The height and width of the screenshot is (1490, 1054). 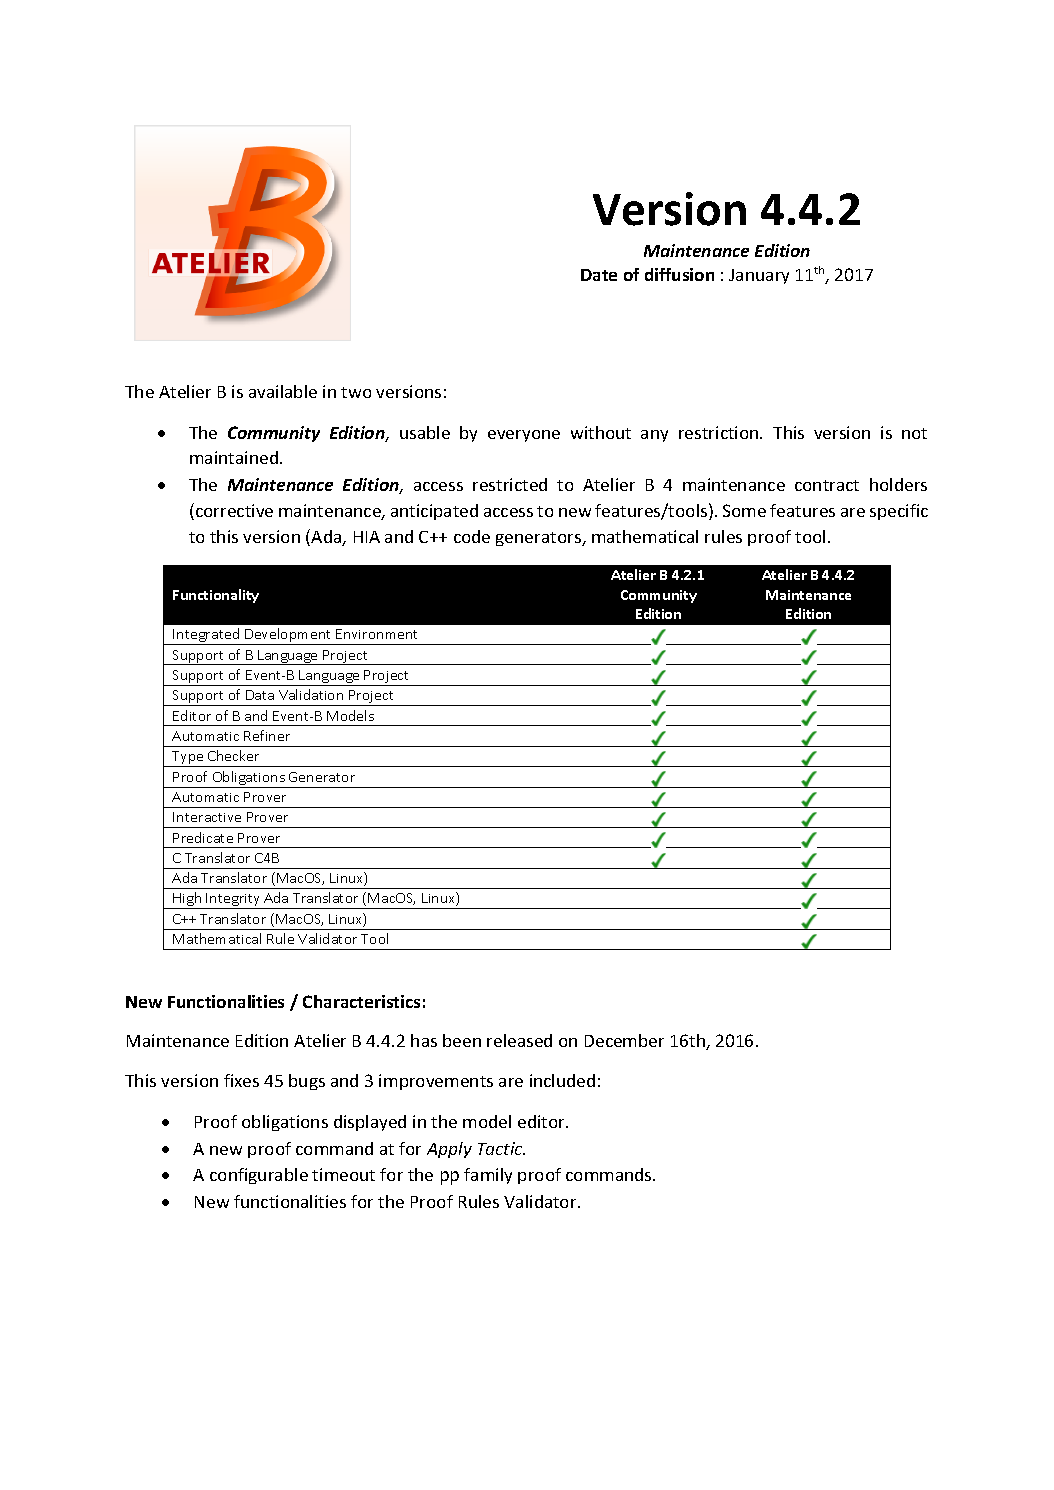 What do you see at coordinates (283, 391) in the screenshot?
I see `available` at bounding box center [283, 391].
